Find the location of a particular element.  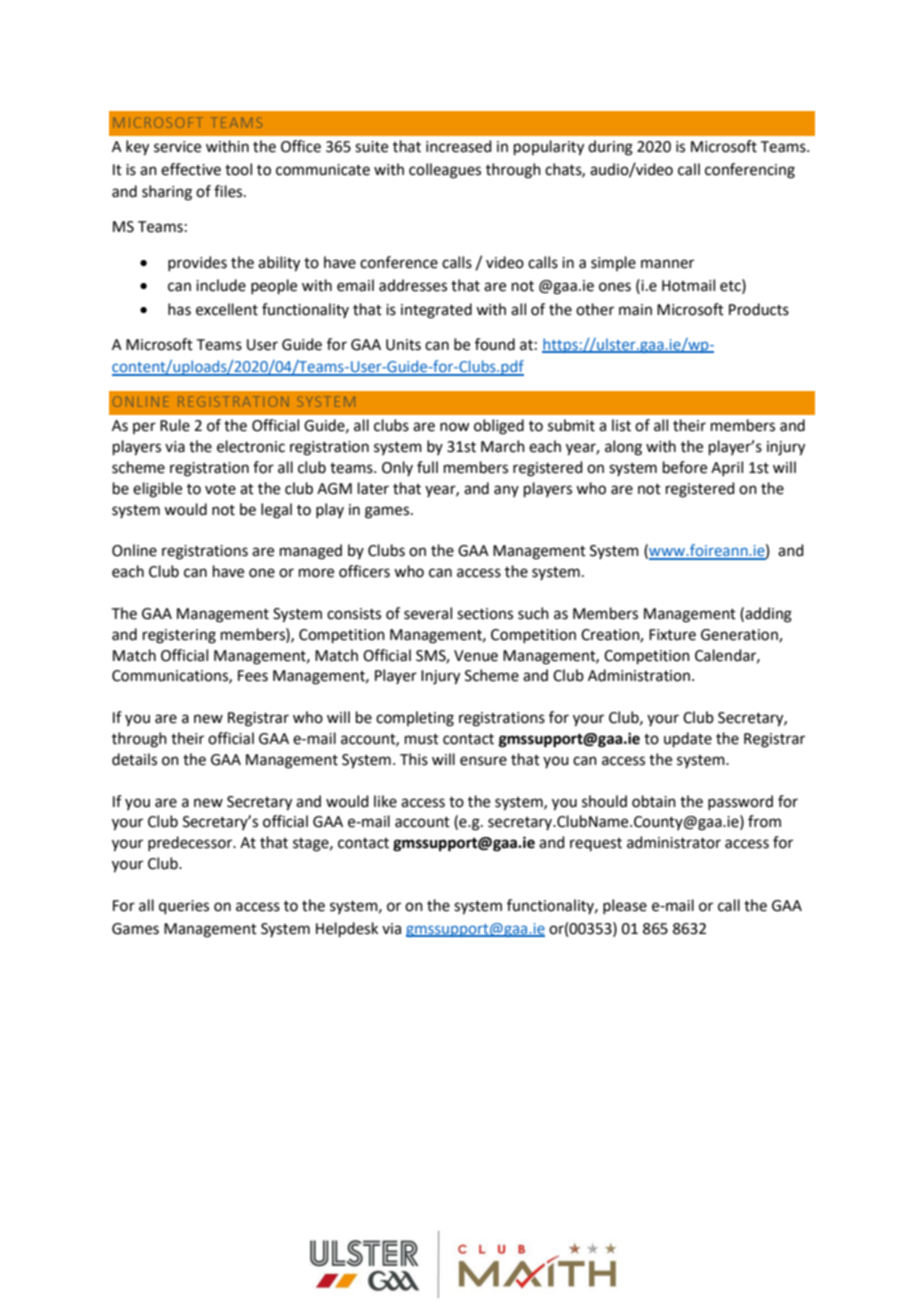

Helpdesk is located at coordinates (347, 929).
